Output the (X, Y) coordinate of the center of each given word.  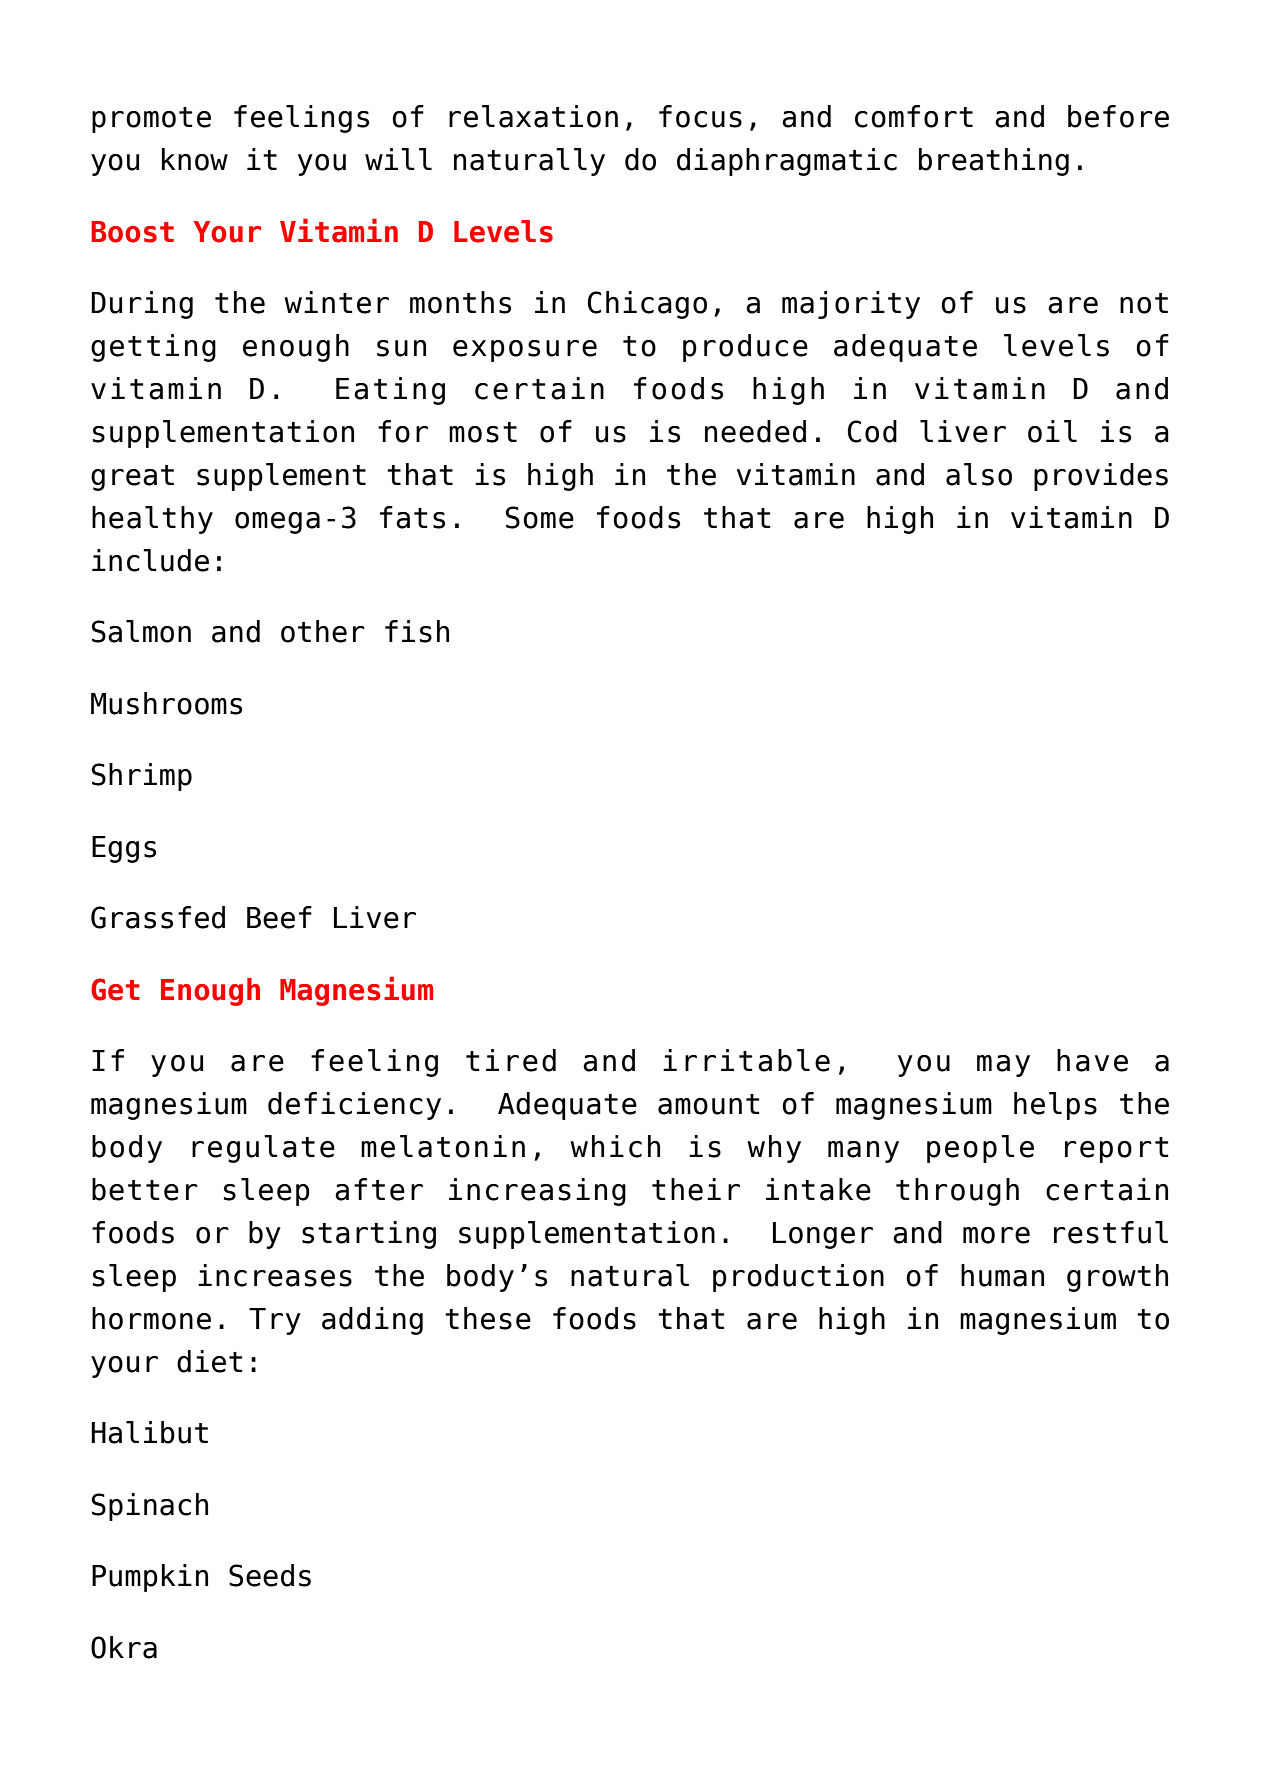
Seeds (270, 1575)
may (1003, 1066)
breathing (994, 162)
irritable (746, 1060)
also (979, 474)
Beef (279, 917)
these (488, 1318)
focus (700, 116)
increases (275, 1275)
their (696, 1189)
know (195, 159)
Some (540, 517)
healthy (152, 520)
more (996, 1235)
